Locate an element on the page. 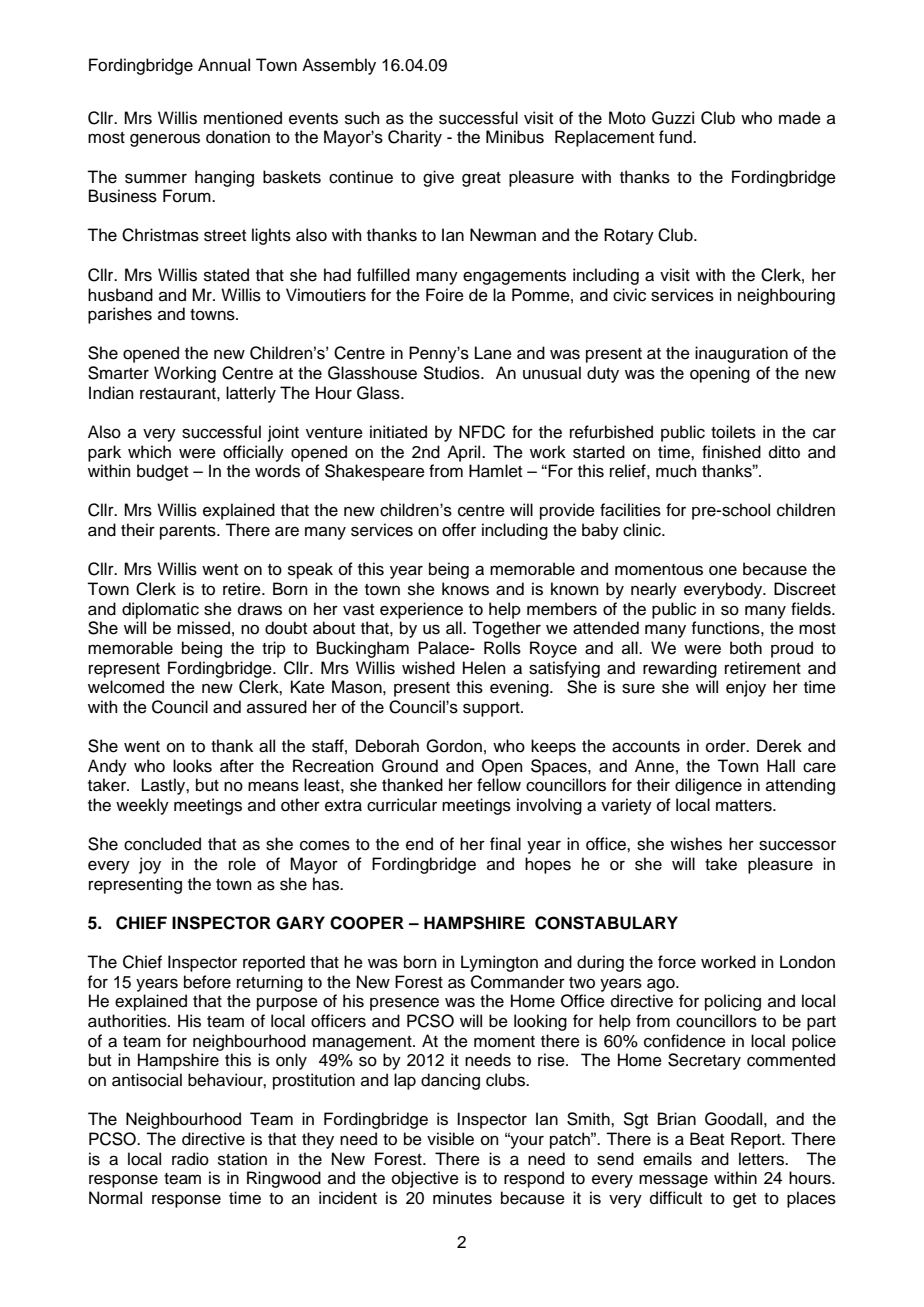 This page has height=1307, width=924. radio is located at coordinates (190, 1159).
